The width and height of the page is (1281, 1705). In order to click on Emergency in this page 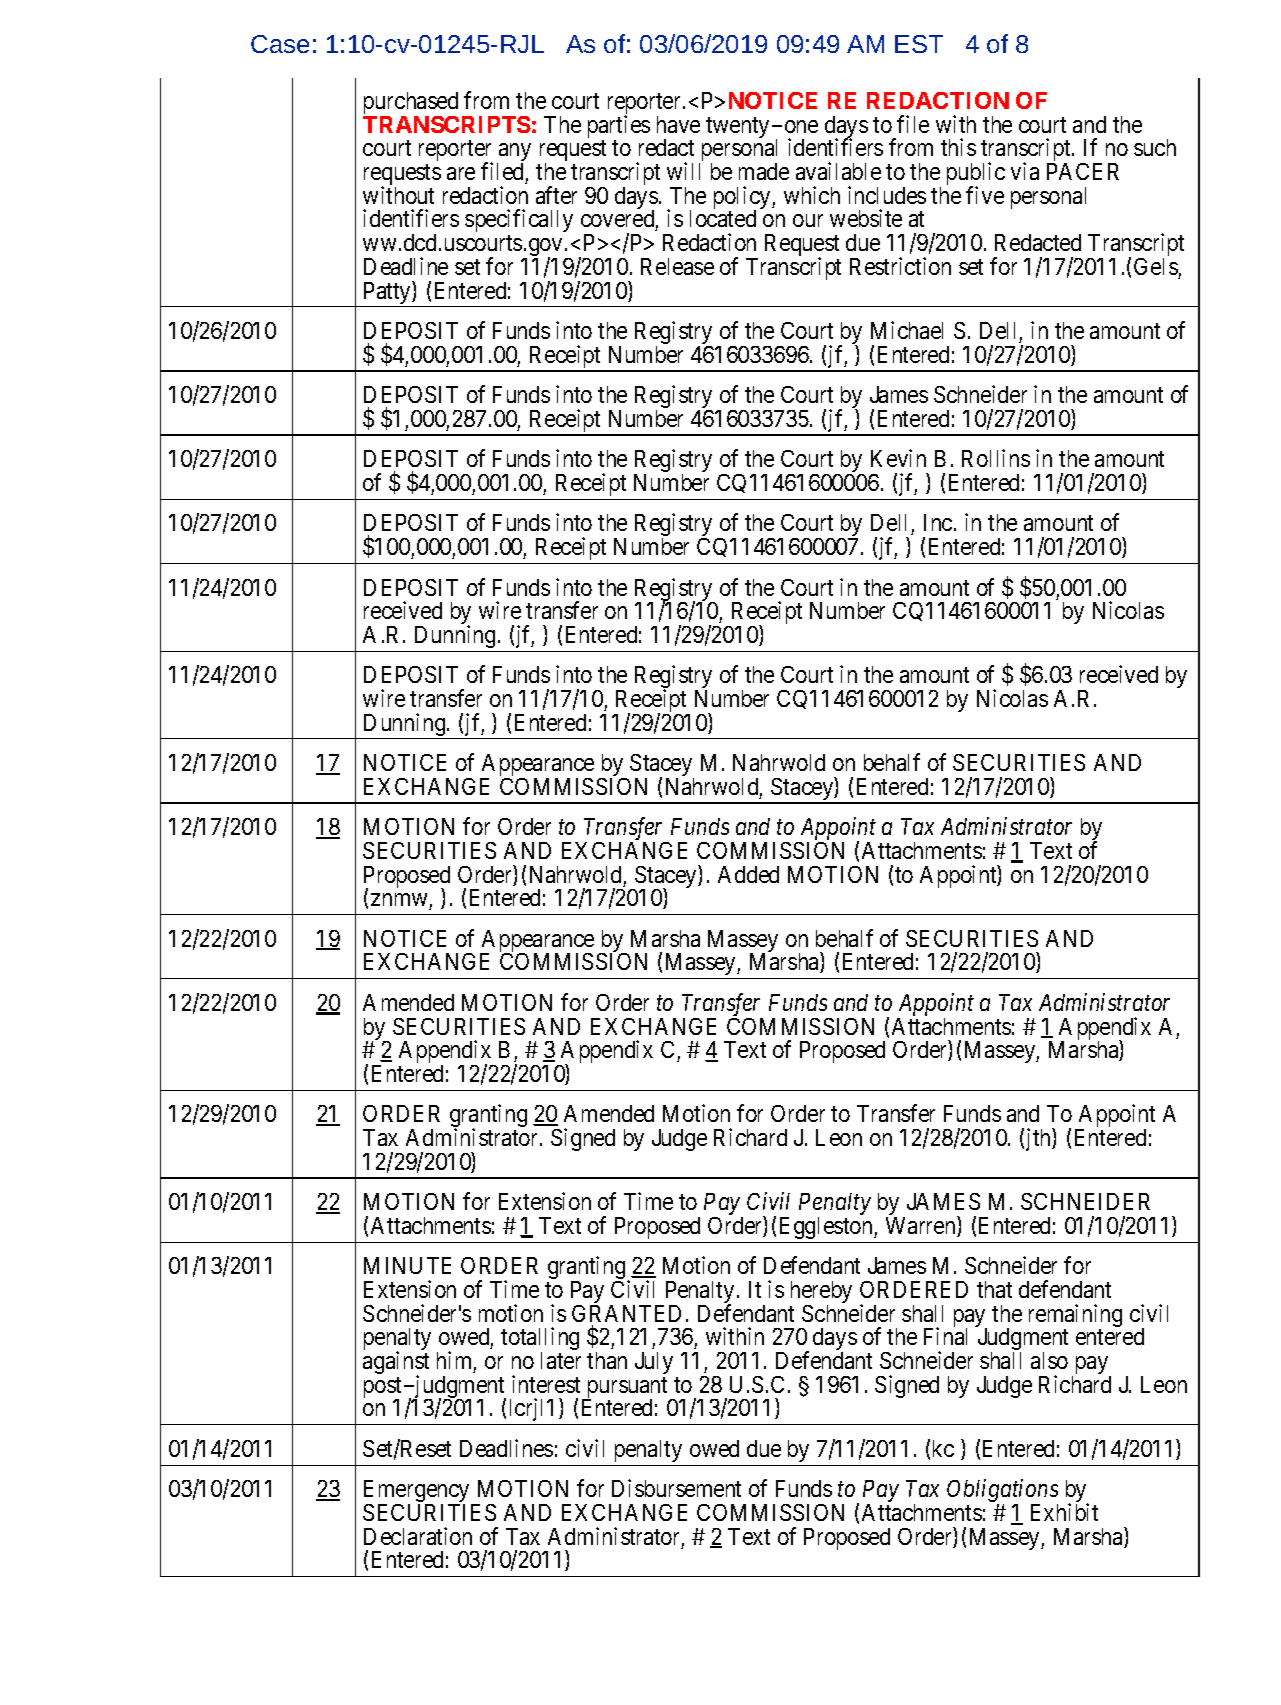, I will do `click(418, 1492)`.
